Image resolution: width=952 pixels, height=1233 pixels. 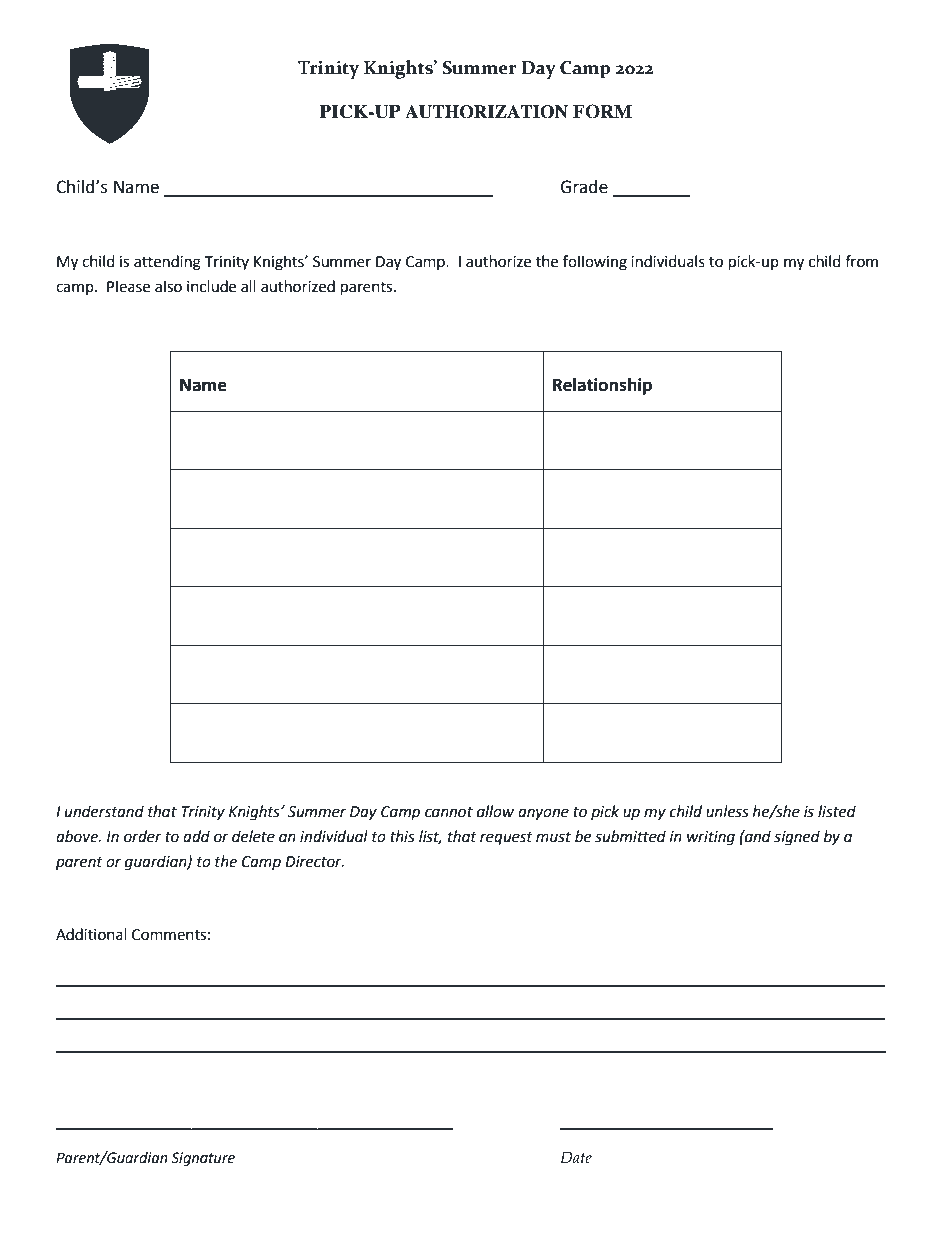 What do you see at coordinates (168, 286) in the screenshot?
I see `also` at bounding box center [168, 286].
